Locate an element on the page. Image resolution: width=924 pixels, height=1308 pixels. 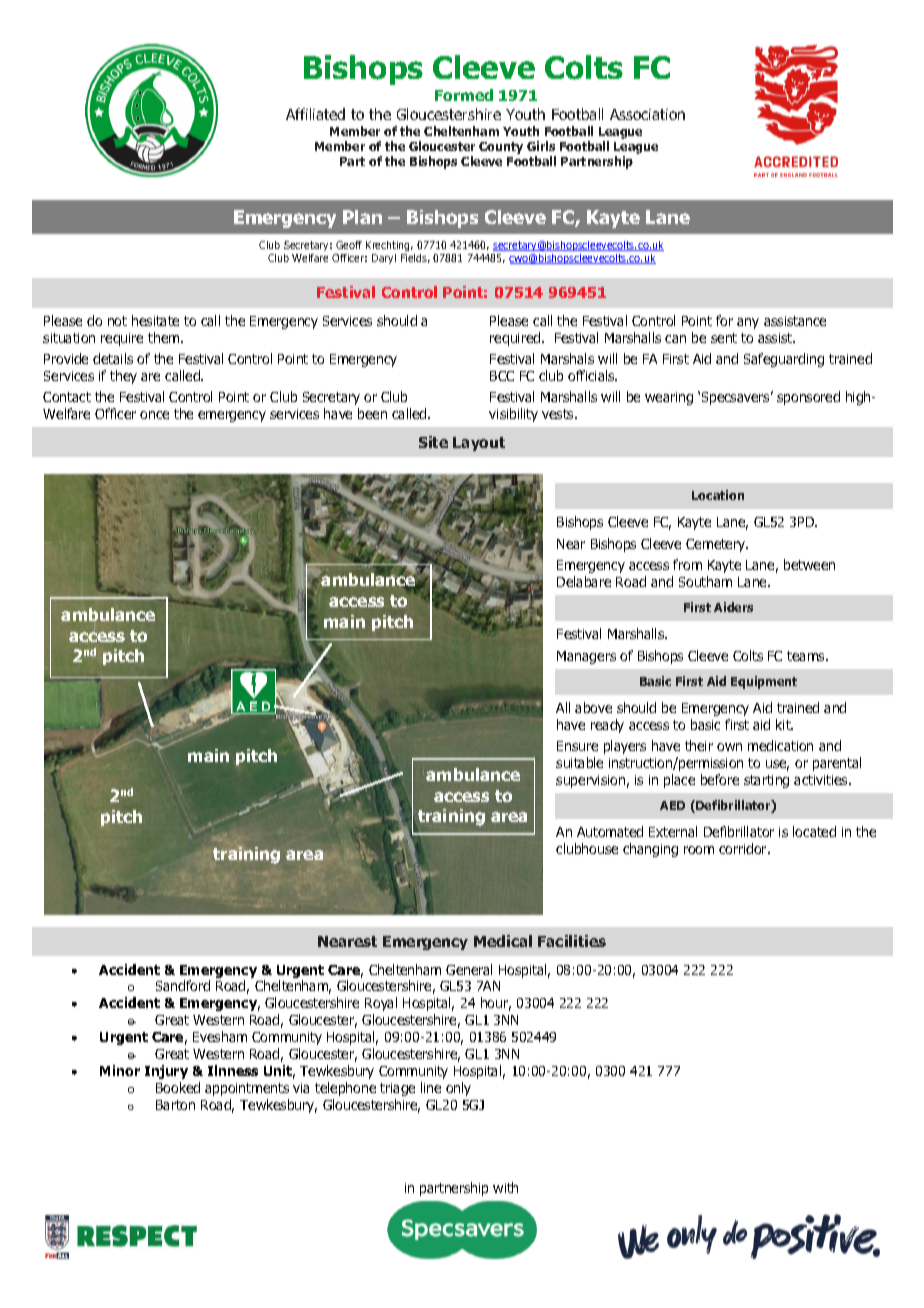
Association is located at coordinates (647, 114).
